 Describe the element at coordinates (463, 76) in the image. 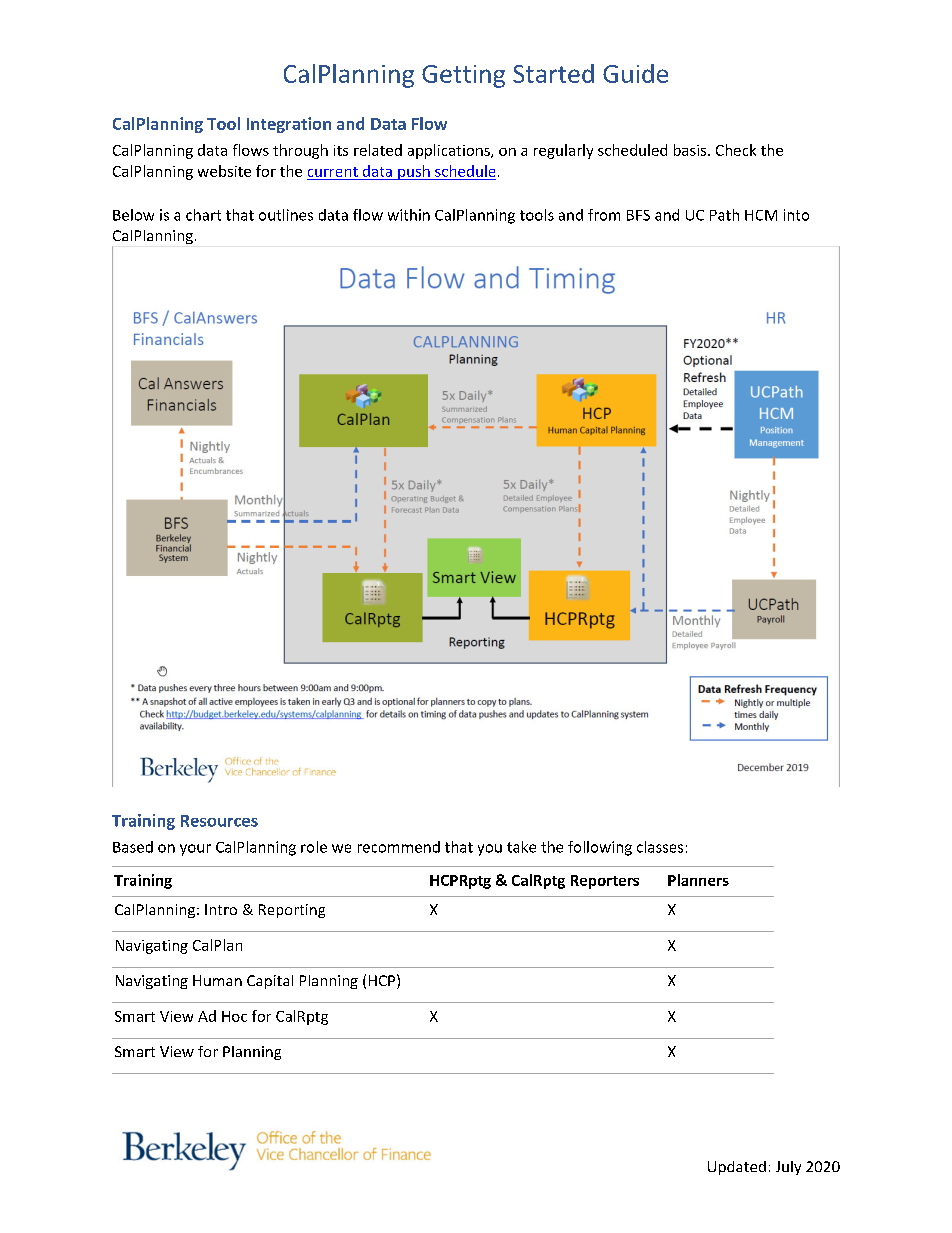

I see `Getting` at that location.
